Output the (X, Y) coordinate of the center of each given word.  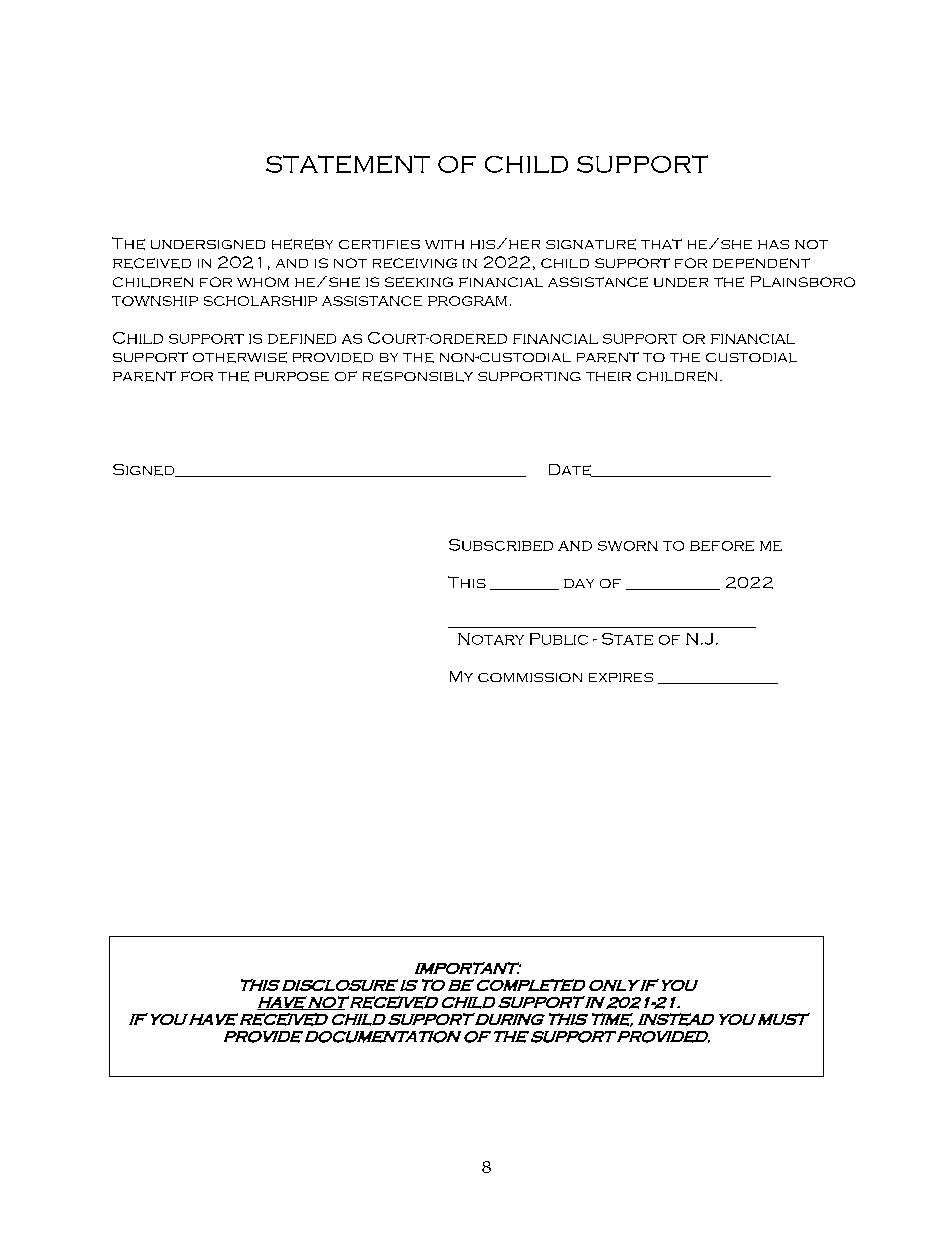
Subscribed (501, 545)
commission (530, 677)
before (722, 546)
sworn (628, 546)
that (661, 244)
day (579, 583)
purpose (292, 376)
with (444, 244)
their (608, 376)
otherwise (240, 357)
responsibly (418, 376)
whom (263, 282)
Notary (491, 639)
